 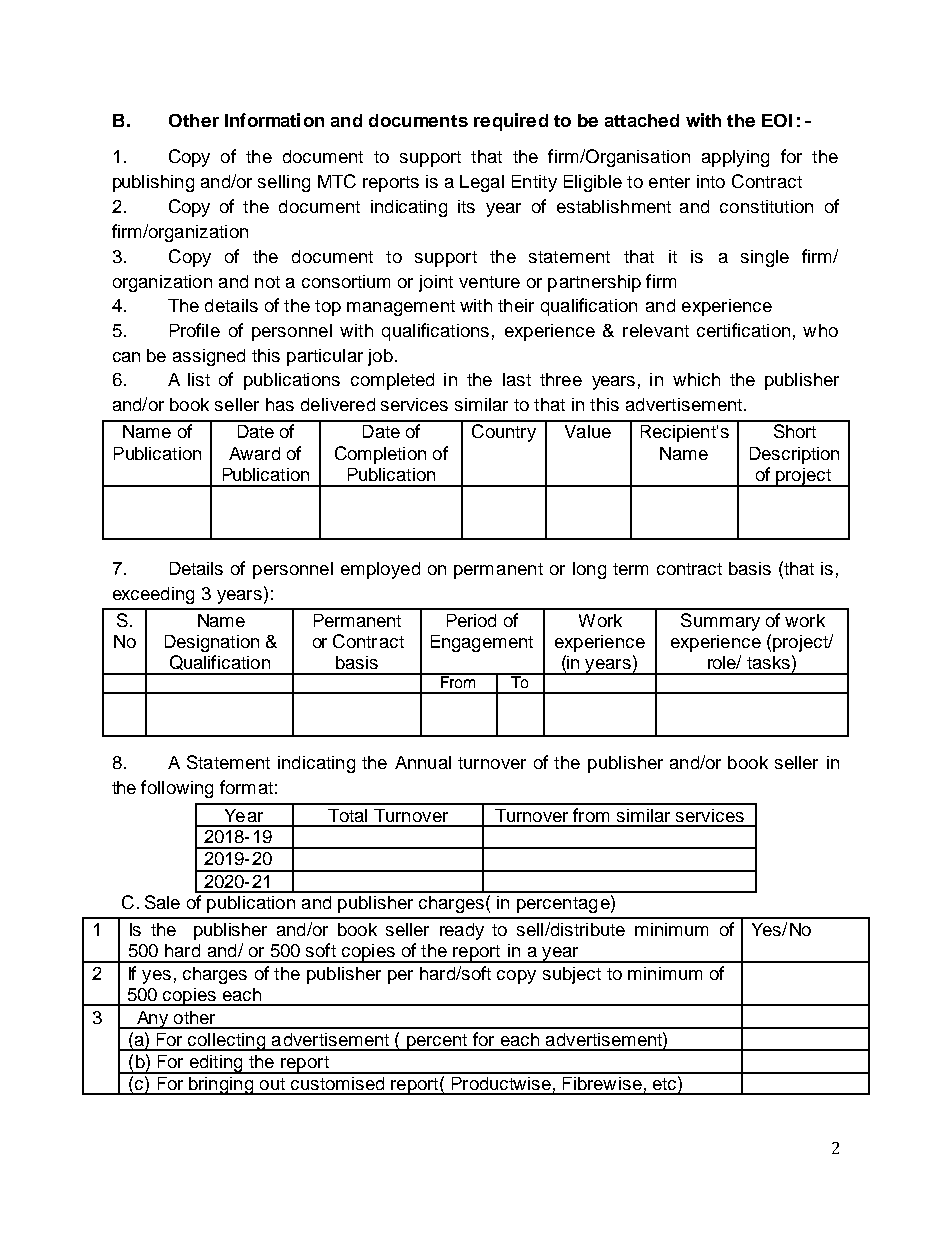 I want to click on subject, so click(x=572, y=975).
